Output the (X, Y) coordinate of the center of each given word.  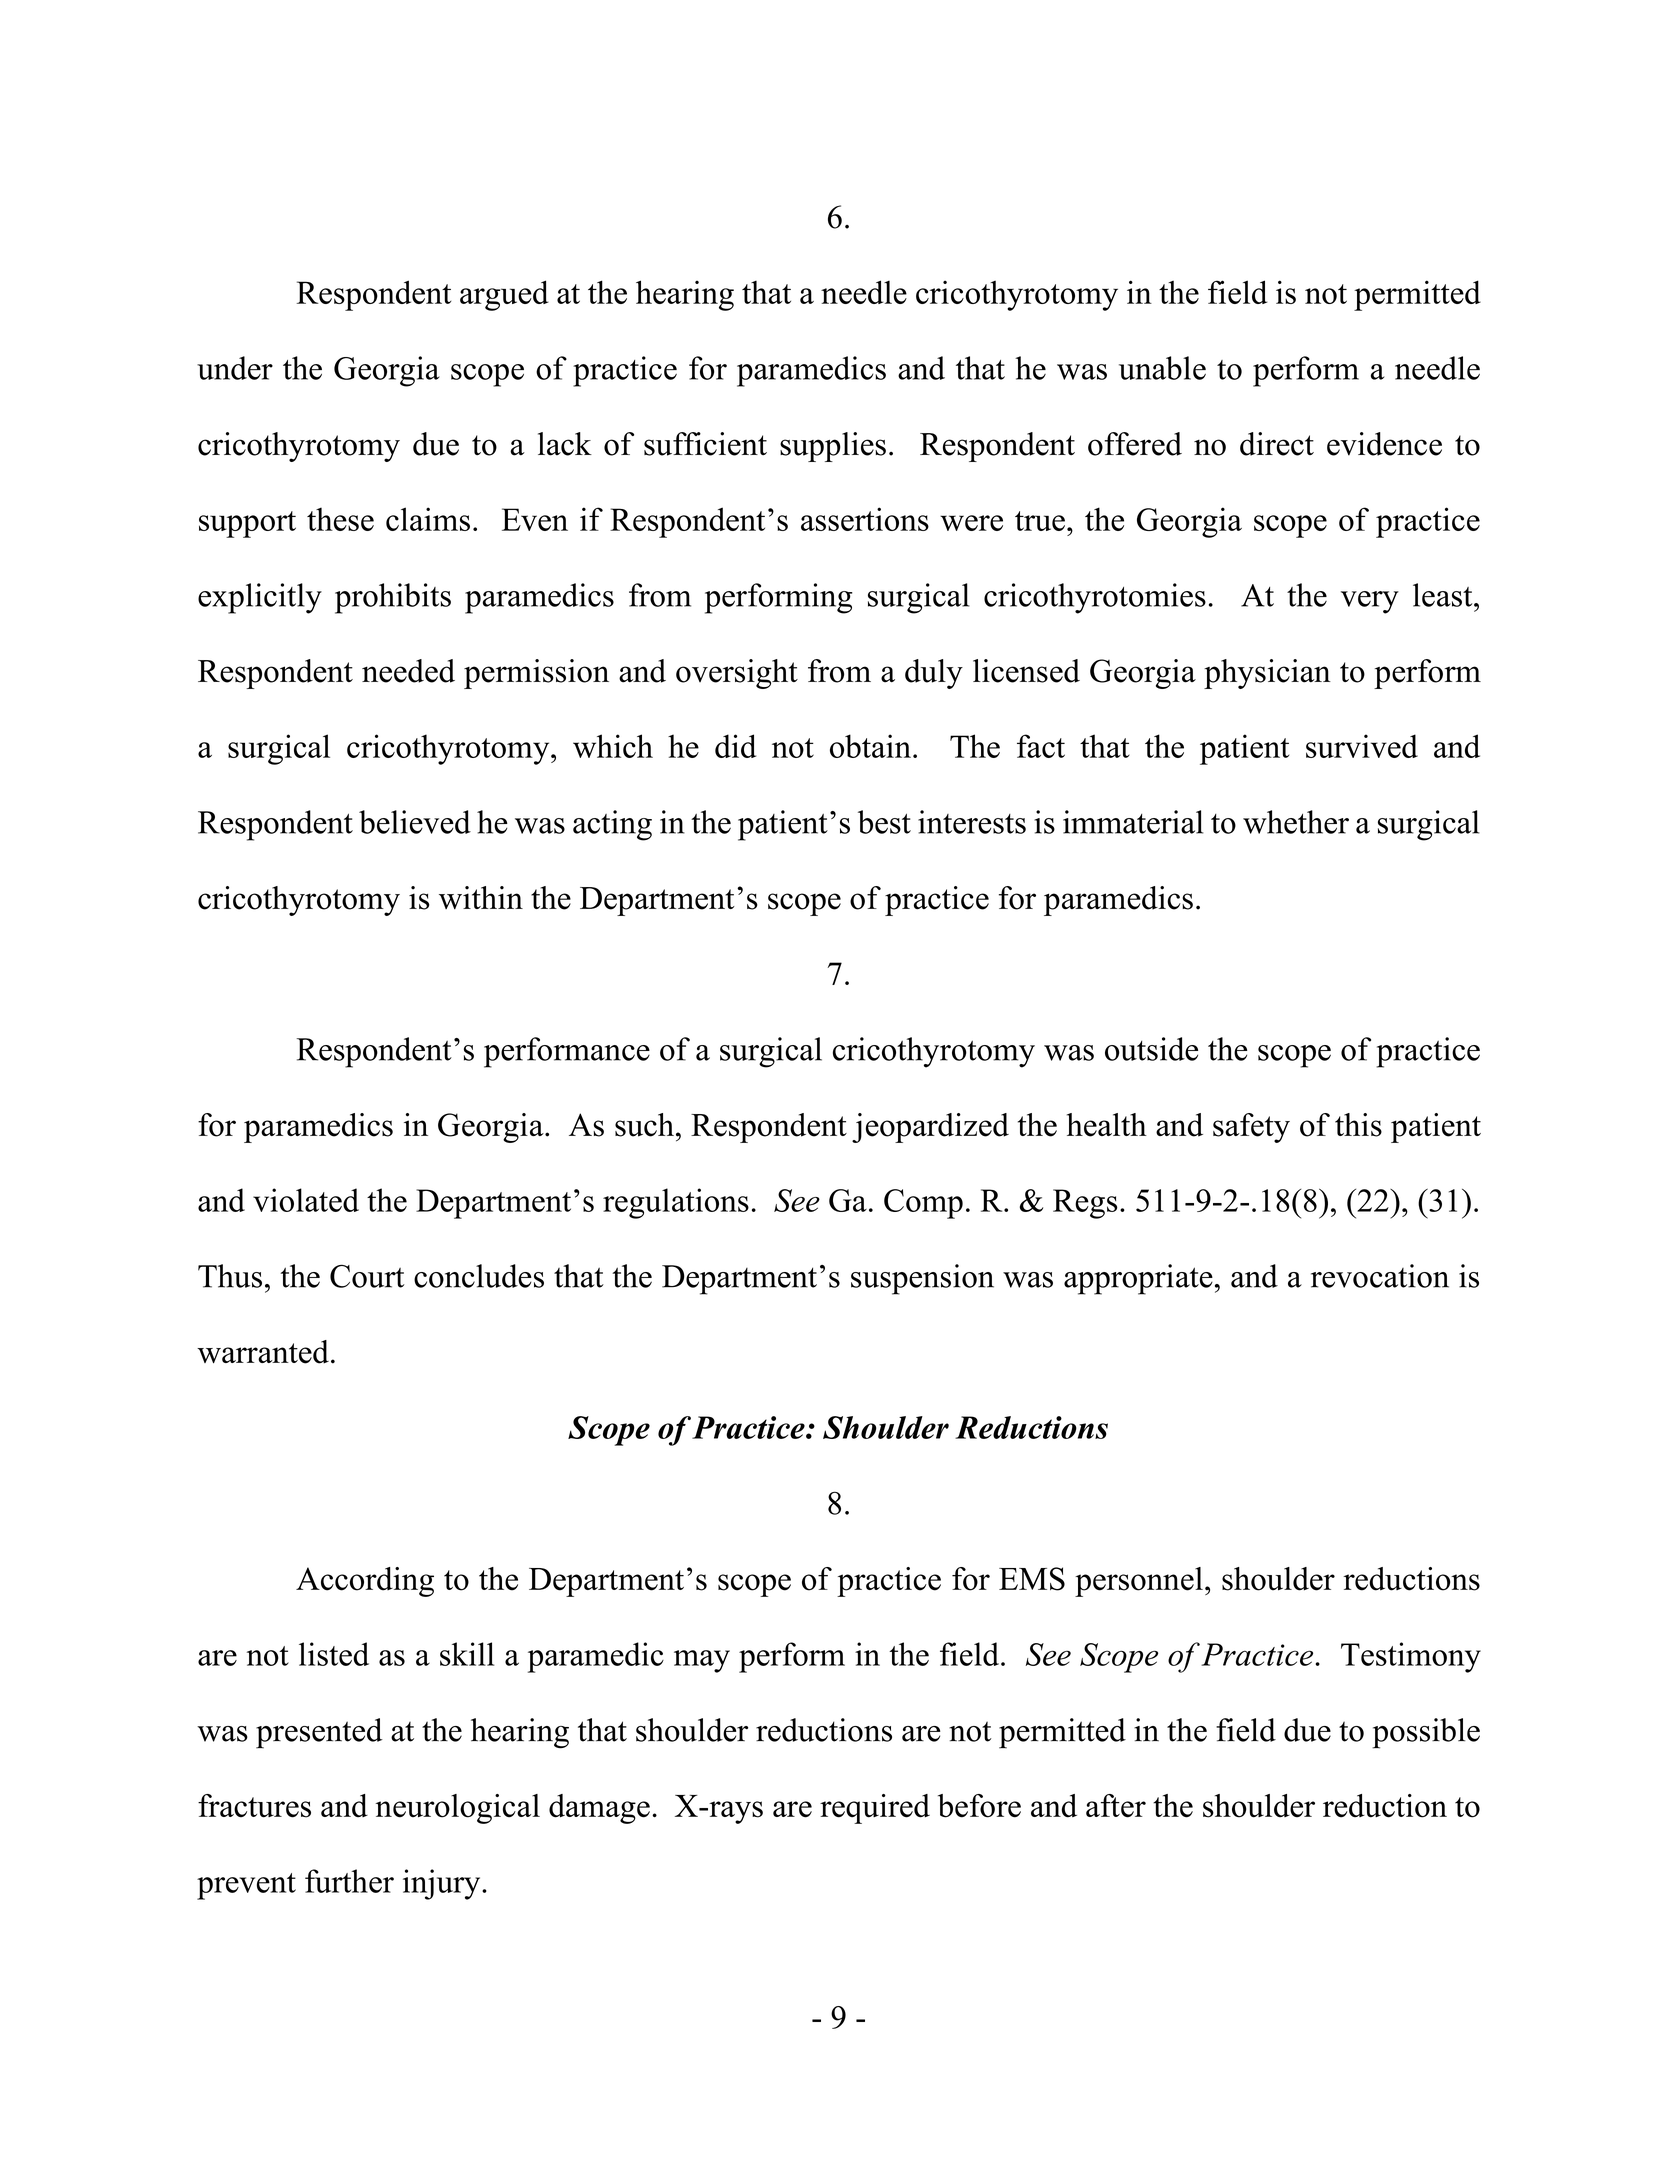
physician (1267, 674)
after (1116, 1806)
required (875, 1809)
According (365, 1582)
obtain (870, 746)
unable (1162, 368)
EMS (1032, 1579)
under (235, 368)
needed (408, 671)
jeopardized (930, 1128)
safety (1251, 1128)
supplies (833, 447)
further (349, 1881)
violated (306, 1200)
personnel (1139, 1582)
